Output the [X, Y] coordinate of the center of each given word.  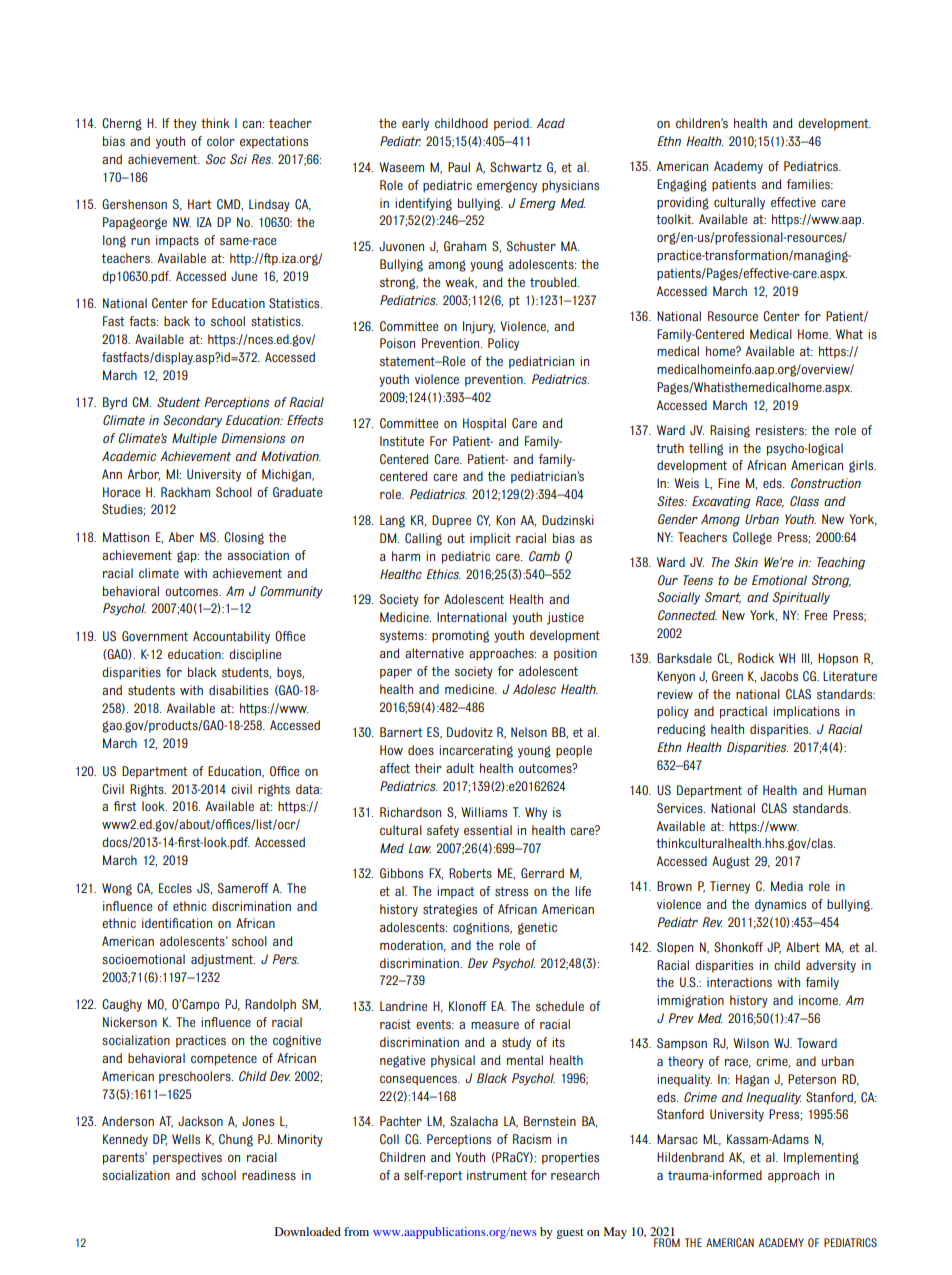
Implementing [821, 1158]
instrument [497, 1175]
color [221, 141]
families [809, 184]
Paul [459, 167]
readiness [269, 1175]
